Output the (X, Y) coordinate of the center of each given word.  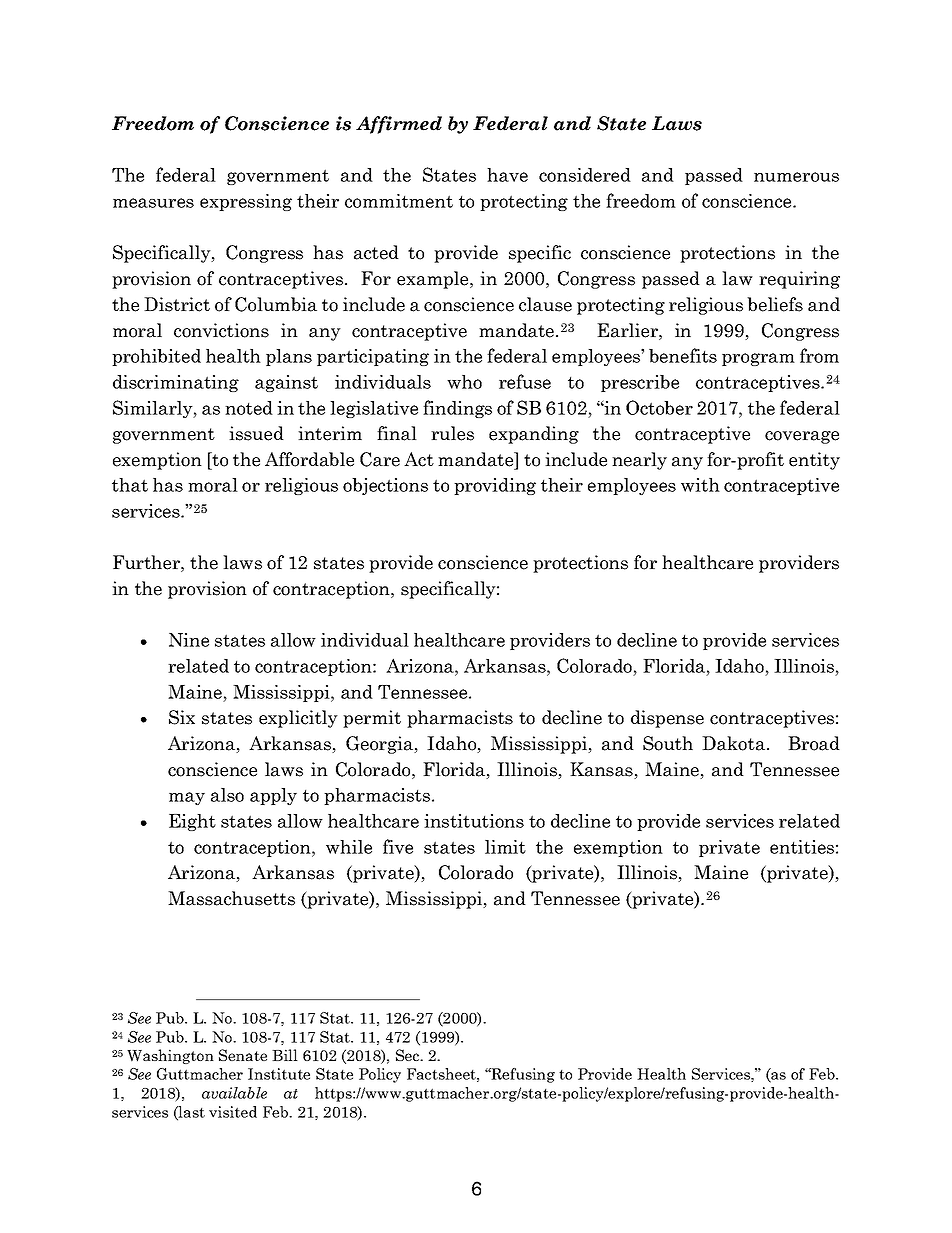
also (227, 795)
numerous (796, 177)
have (507, 175)
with (700, 485)
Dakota (733, 743)
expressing (246, 202)
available (234, 1093)
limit (505, 847)
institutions (474, 821)
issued (256, 433)
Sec (409, 1055)
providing (495, 486)
